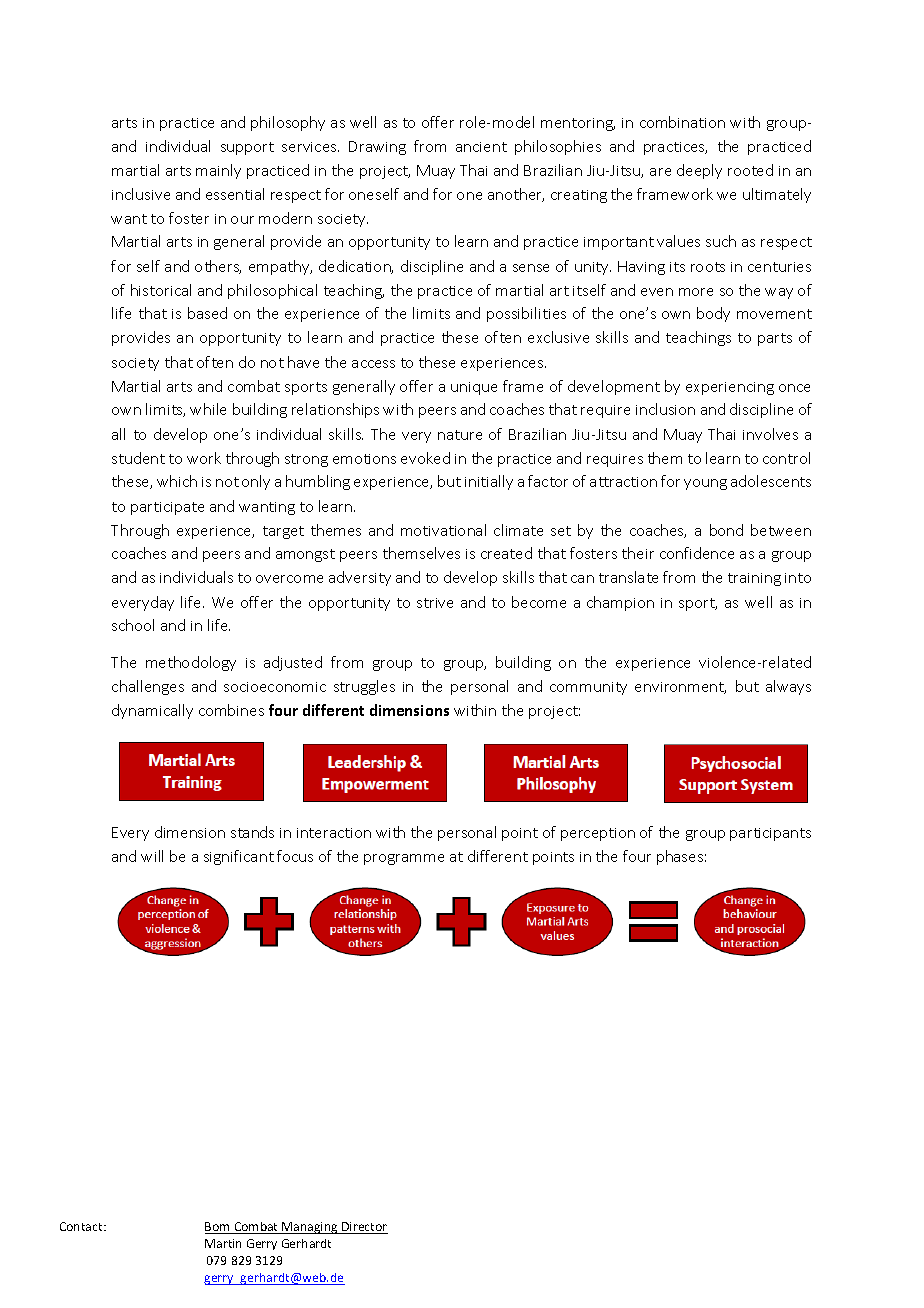 The width and height of the page is (924, 1308). Describe the element at coordinates (443, 530) in the page. I see `motivational` at that location.
